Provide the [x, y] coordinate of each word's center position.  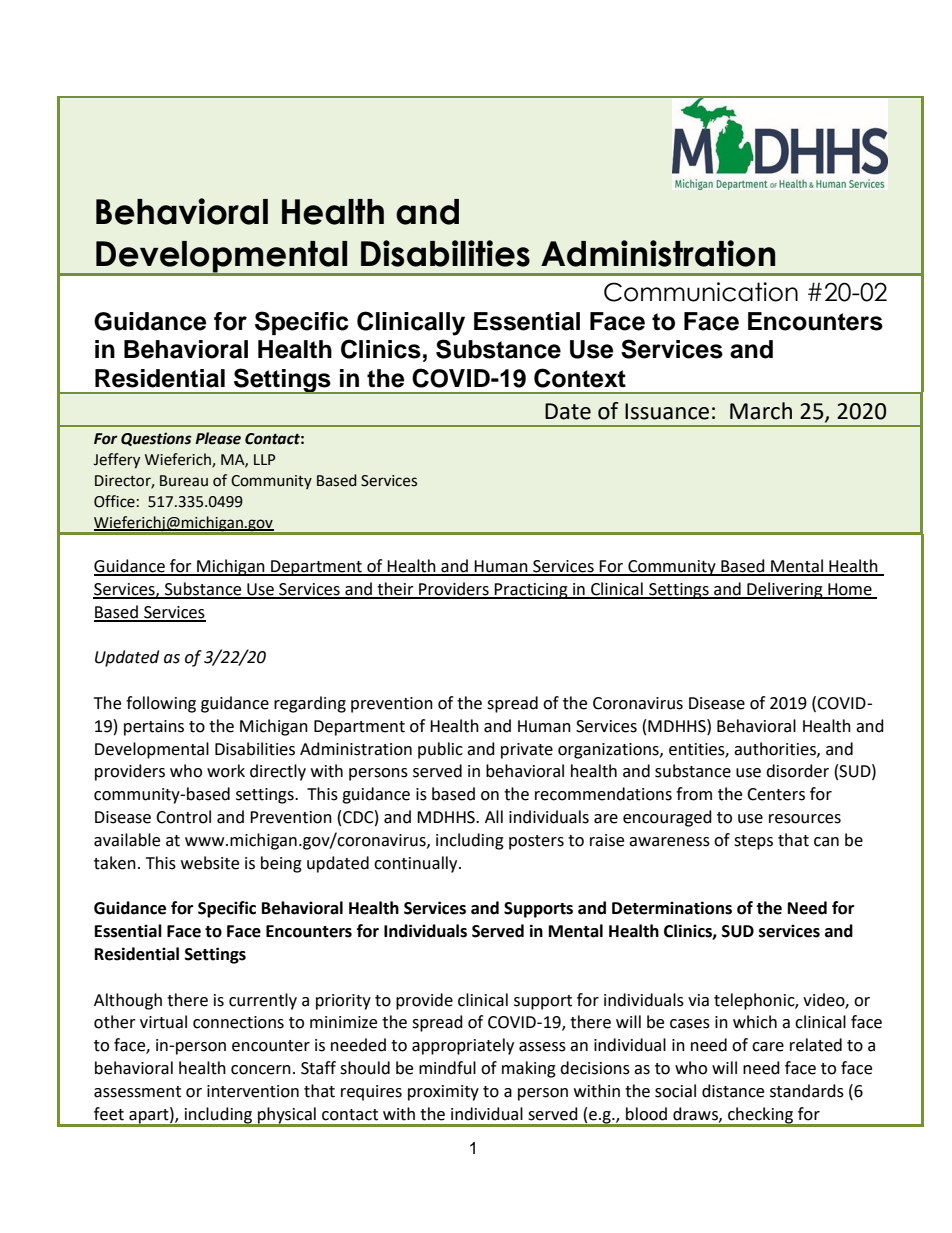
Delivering [785, 590]
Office [114, 501]
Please [218, 438]
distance [733, 1091]
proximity [443, 1093]
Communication [701, 292]
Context [580, 378]
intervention [253, 1091]
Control [183, 817]
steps [753, 842]
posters [536, 842]
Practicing [531, 591]
